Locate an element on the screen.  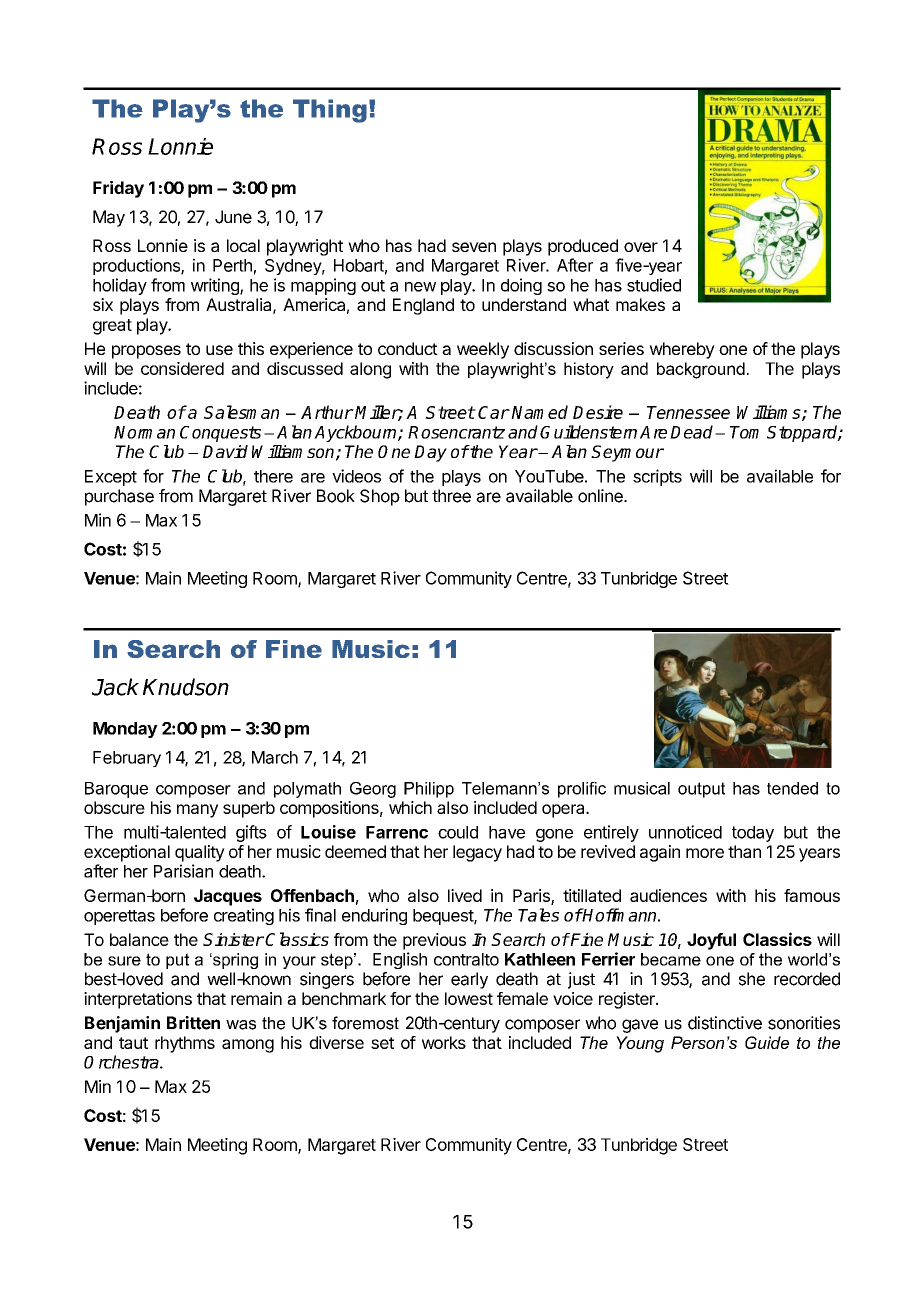
Thing is located at coordinates (330, 111).
